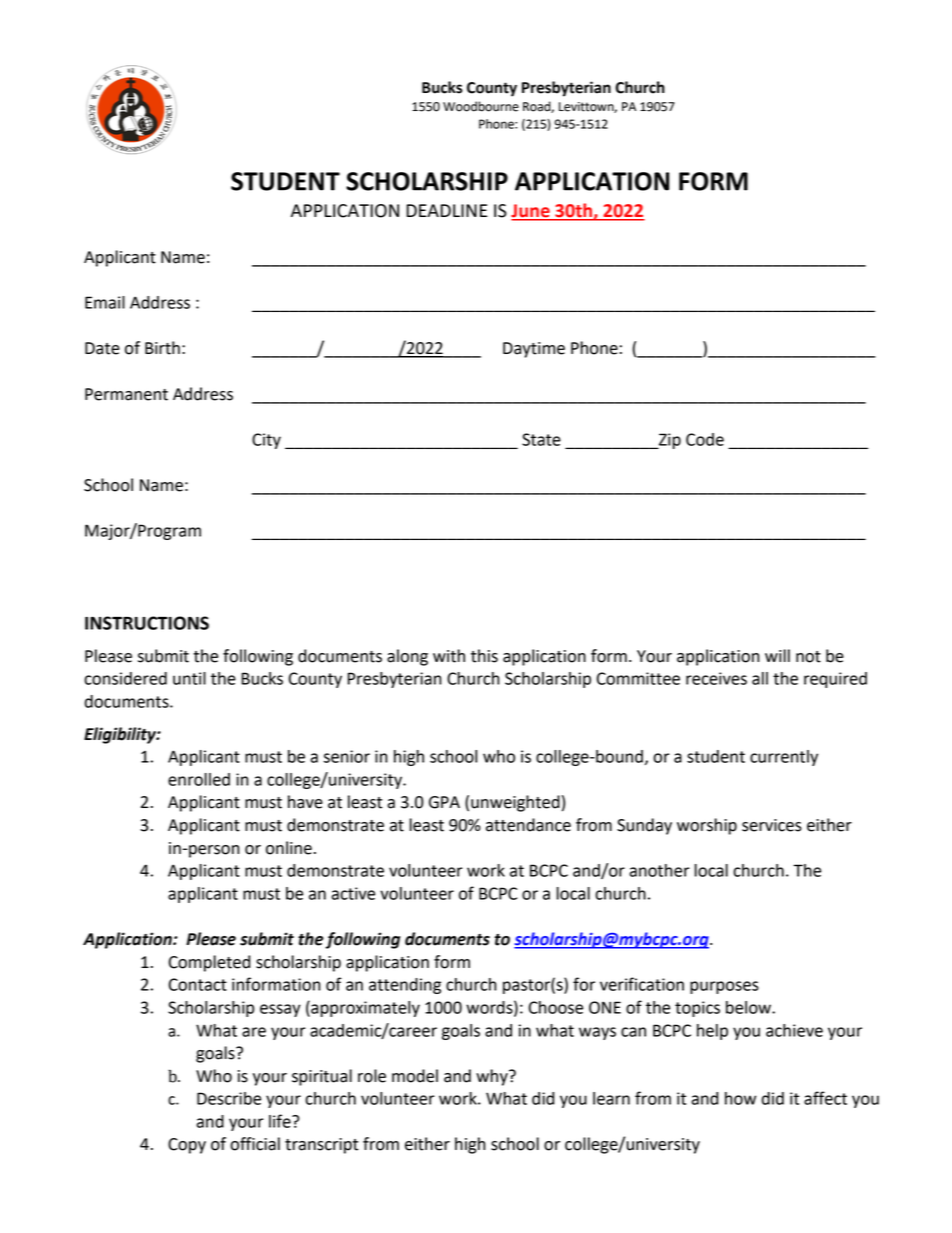 This image has width=952, height=1233. Describe the element at coordinates (105, 302) in the image. I see `Email` at that location.
